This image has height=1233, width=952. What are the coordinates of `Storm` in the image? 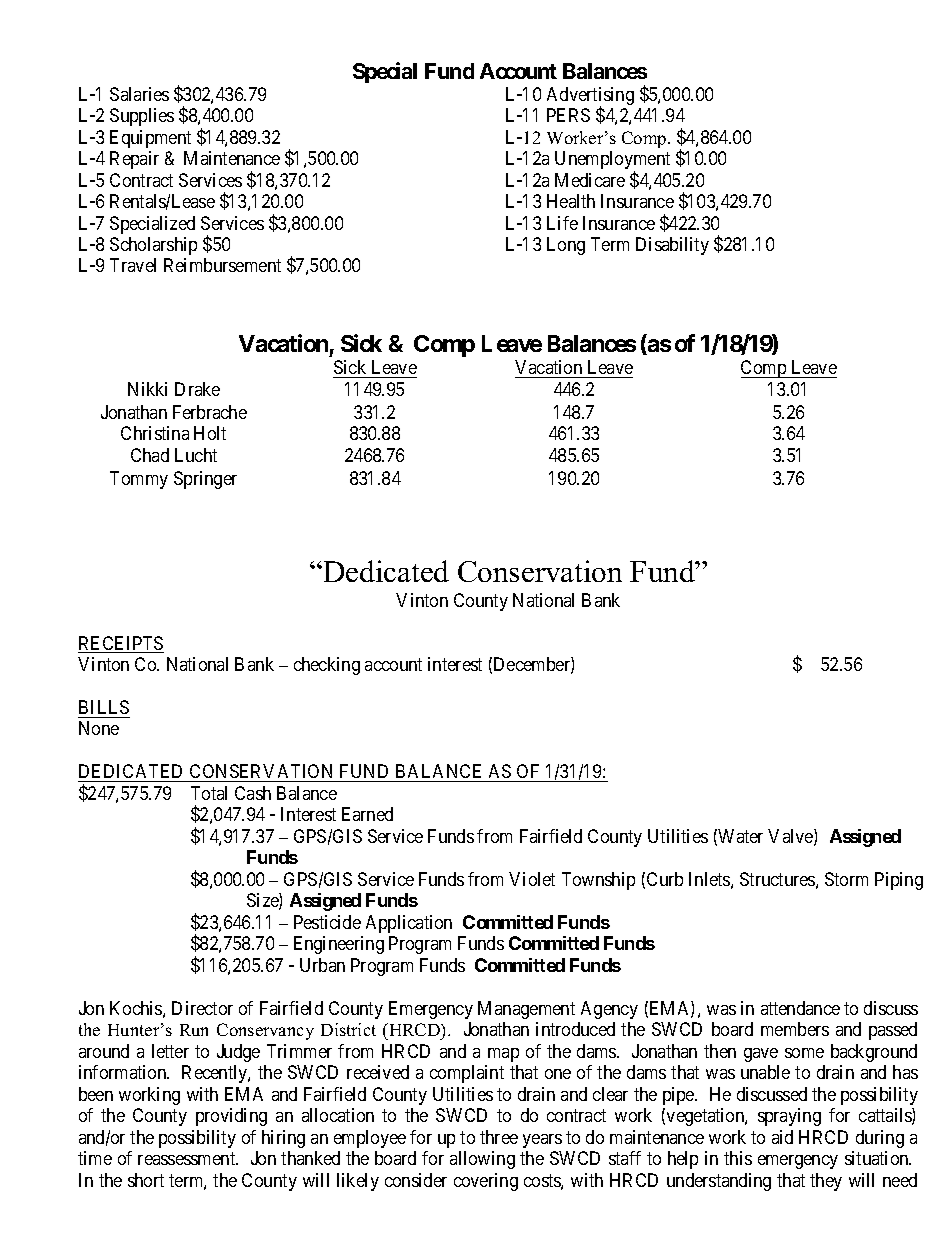 It's located at (846, 879).
